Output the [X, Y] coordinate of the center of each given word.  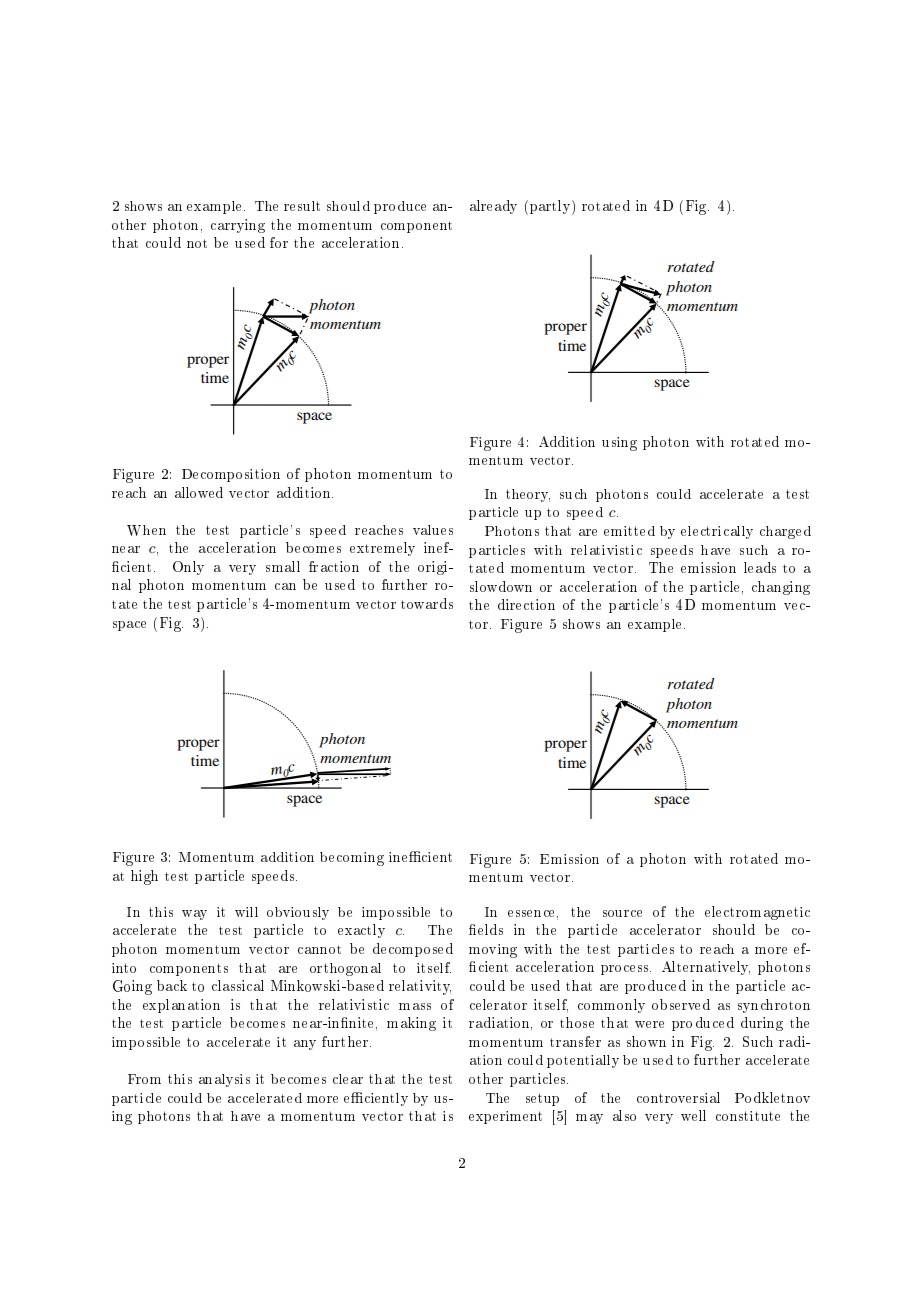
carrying [238, 226]
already [493, 207]
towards [427, 603]
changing [781, 588]
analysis [224, 1080]
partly [551, 207]
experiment [505, 1117]
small [283, 566]
